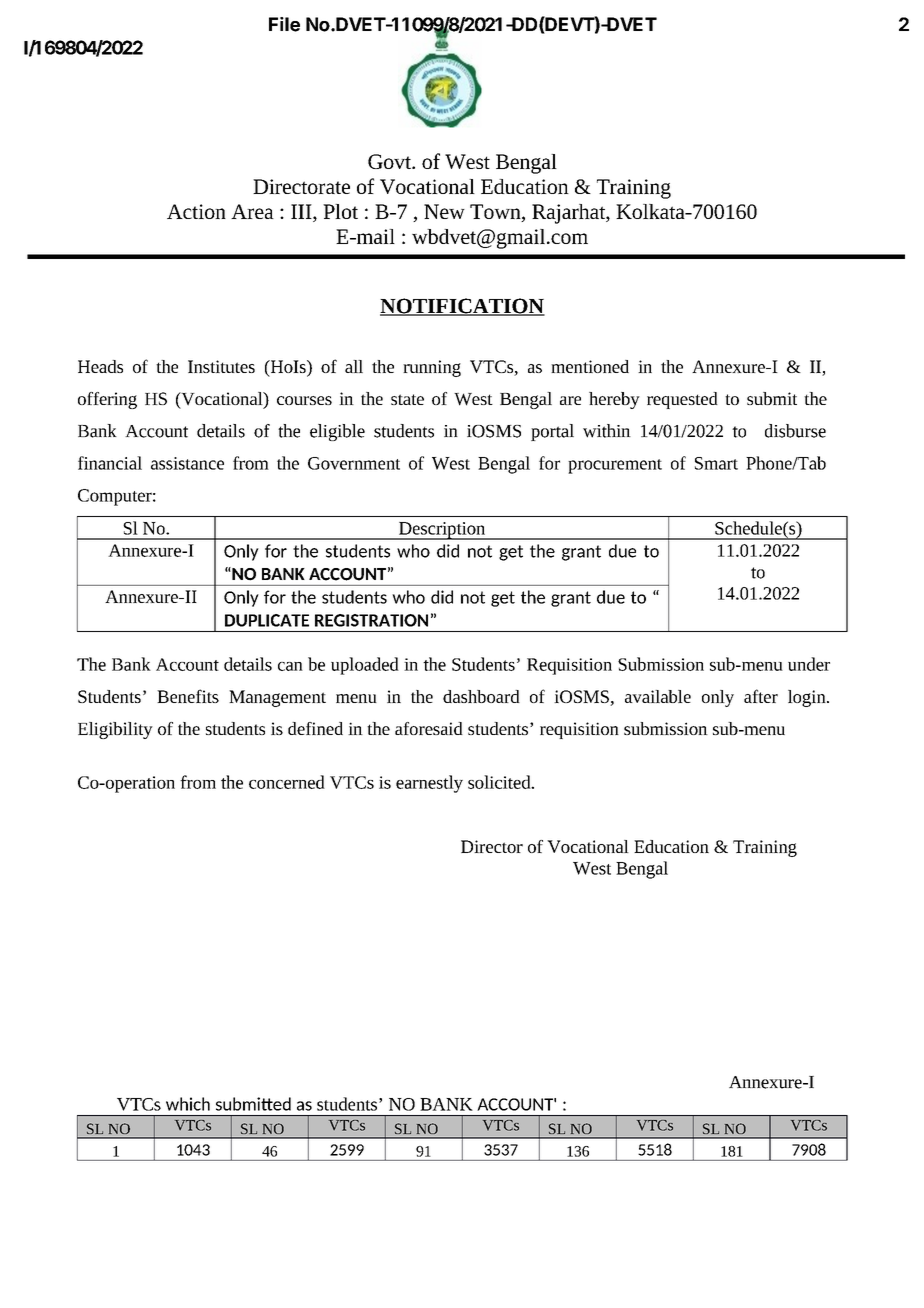 This page has width=924, height=1308. What do you see at coordinates (267, 620) in the page?
I see `DUPLICATE` at bounding box center [267, 620].
